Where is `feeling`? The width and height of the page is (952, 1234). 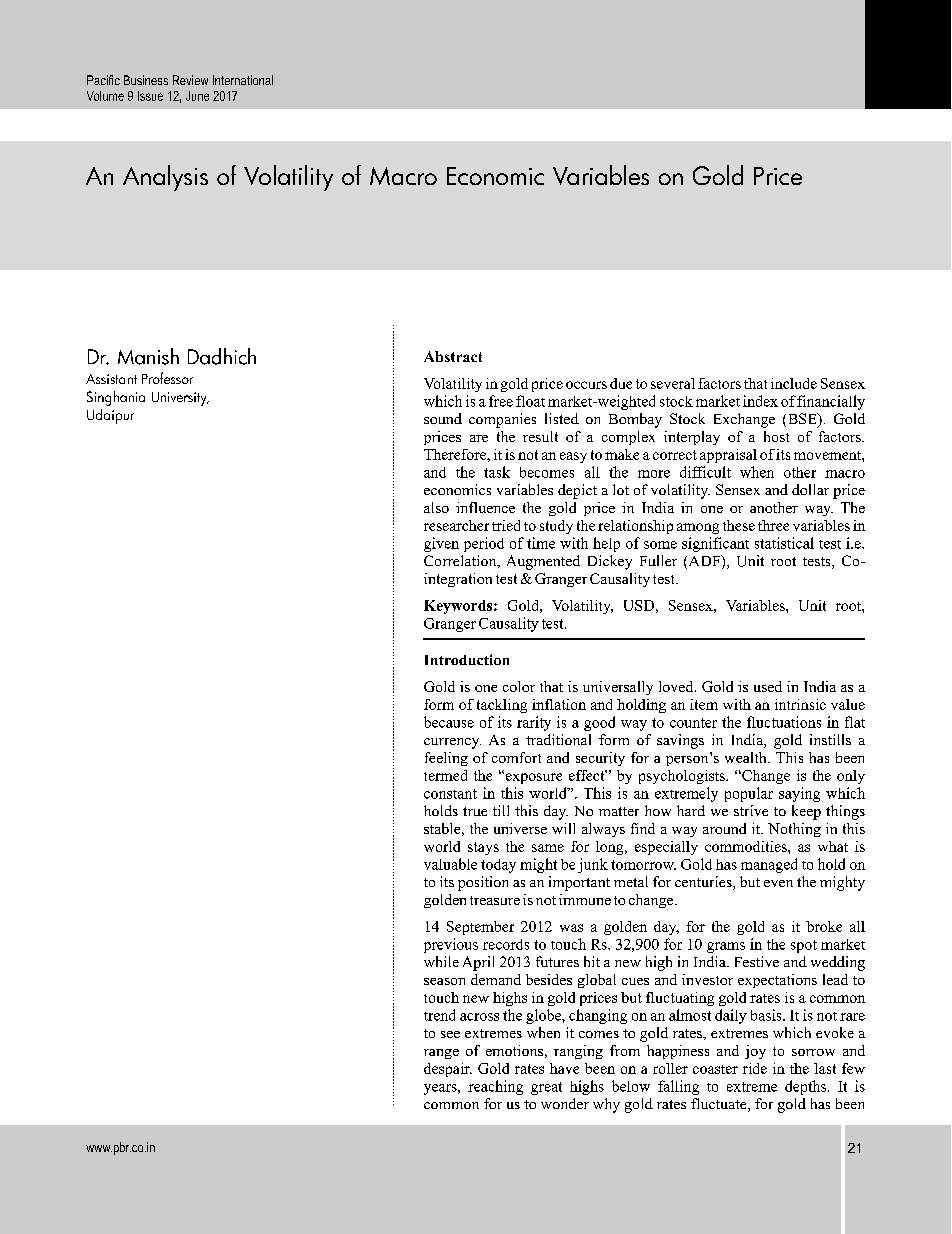 feeling is located at coordinates (446, 759).
